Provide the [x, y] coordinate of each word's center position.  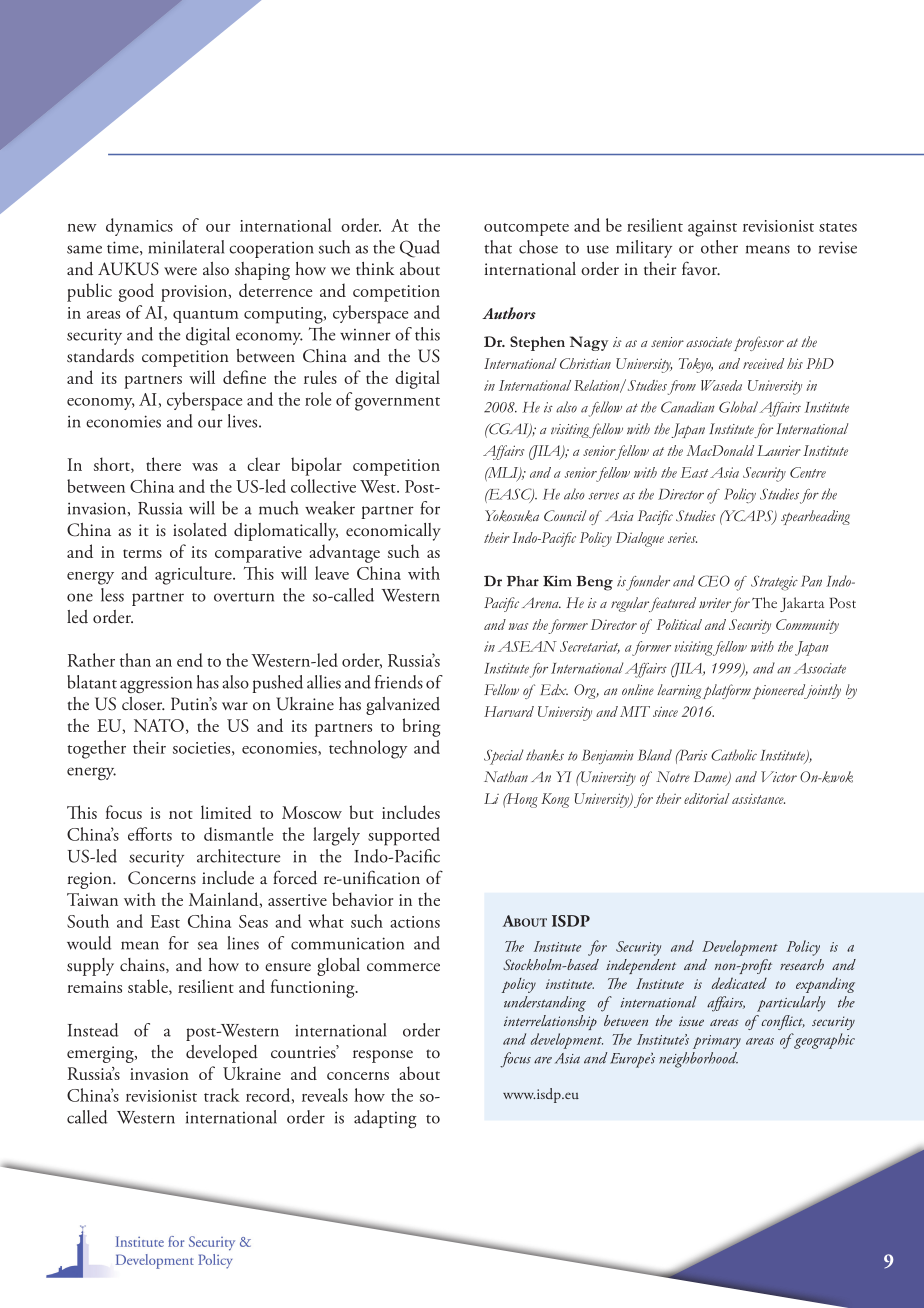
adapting [385, 1119]
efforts [150, 834]
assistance [758, 799]
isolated [200, 530]
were [180, 271]
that [498, 247]
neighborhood [698, 1060]
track [222, 1095]
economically [393, 532]
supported [404, 836]
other [719, 247]
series [682, 538]
